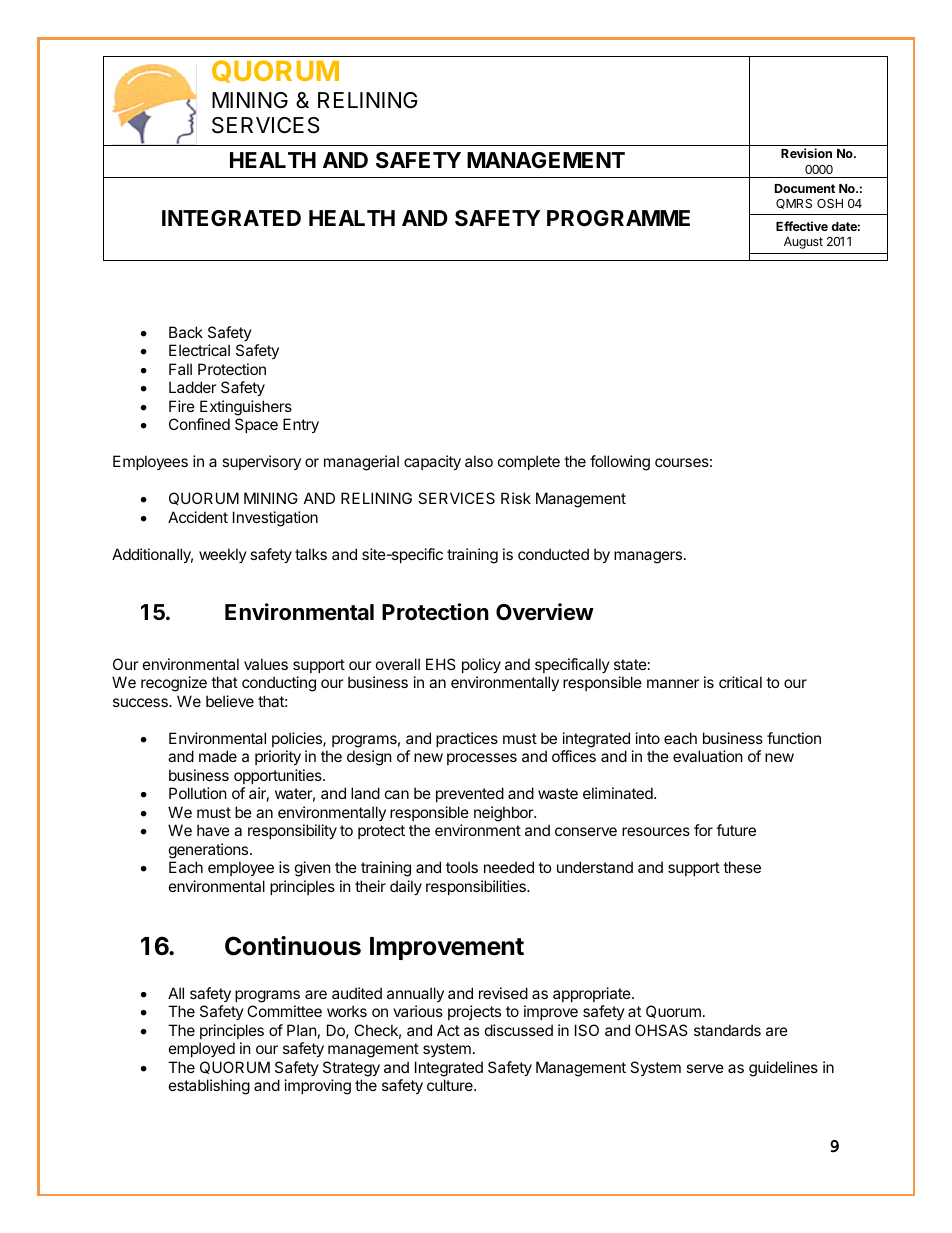  Describe the element at coordinates (519, 1030) in the screenshot. I see `discussed` at that location.
